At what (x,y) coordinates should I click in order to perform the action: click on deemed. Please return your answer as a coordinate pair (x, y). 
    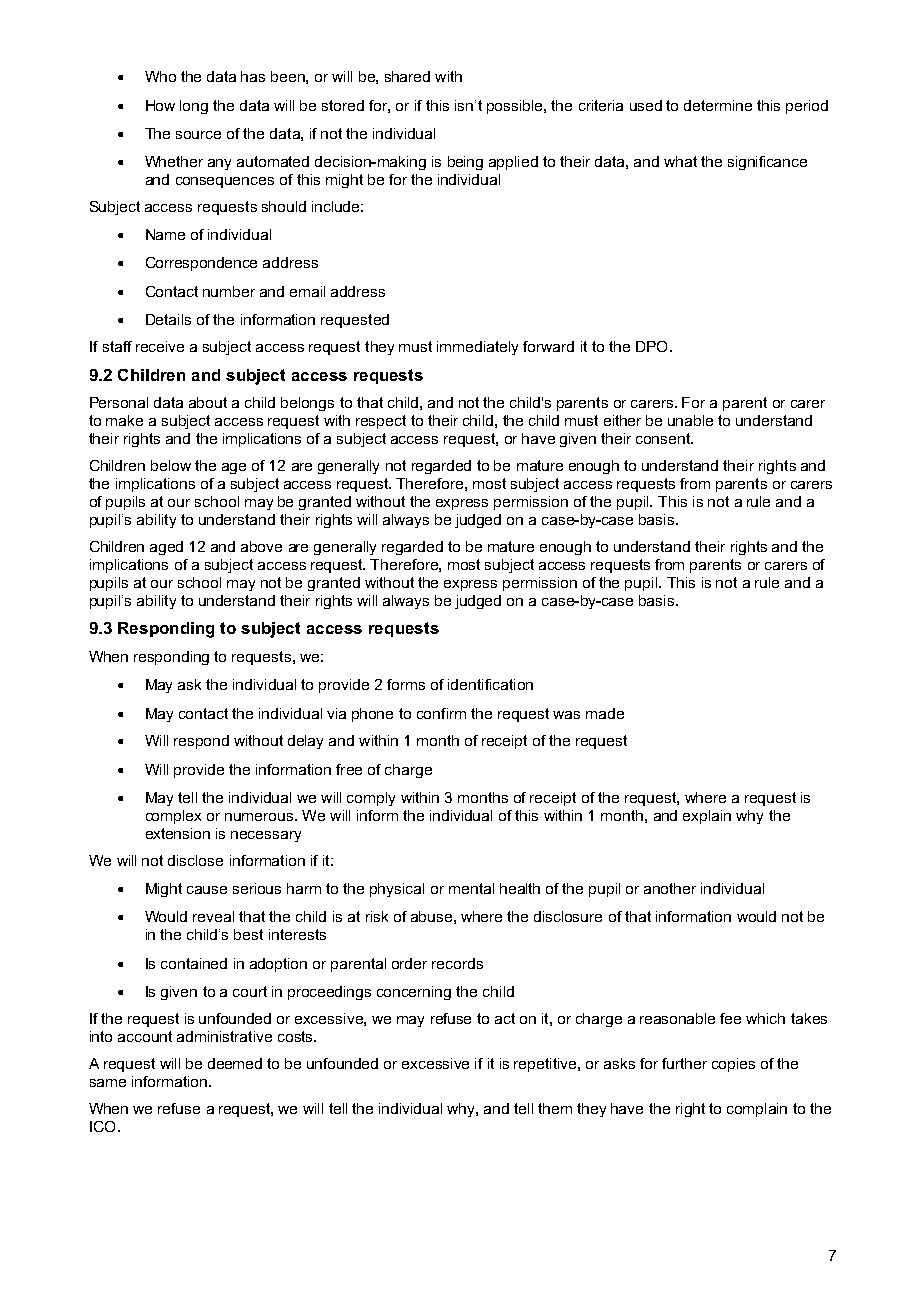
    Looking at the image, I should click on (235, 1063).
